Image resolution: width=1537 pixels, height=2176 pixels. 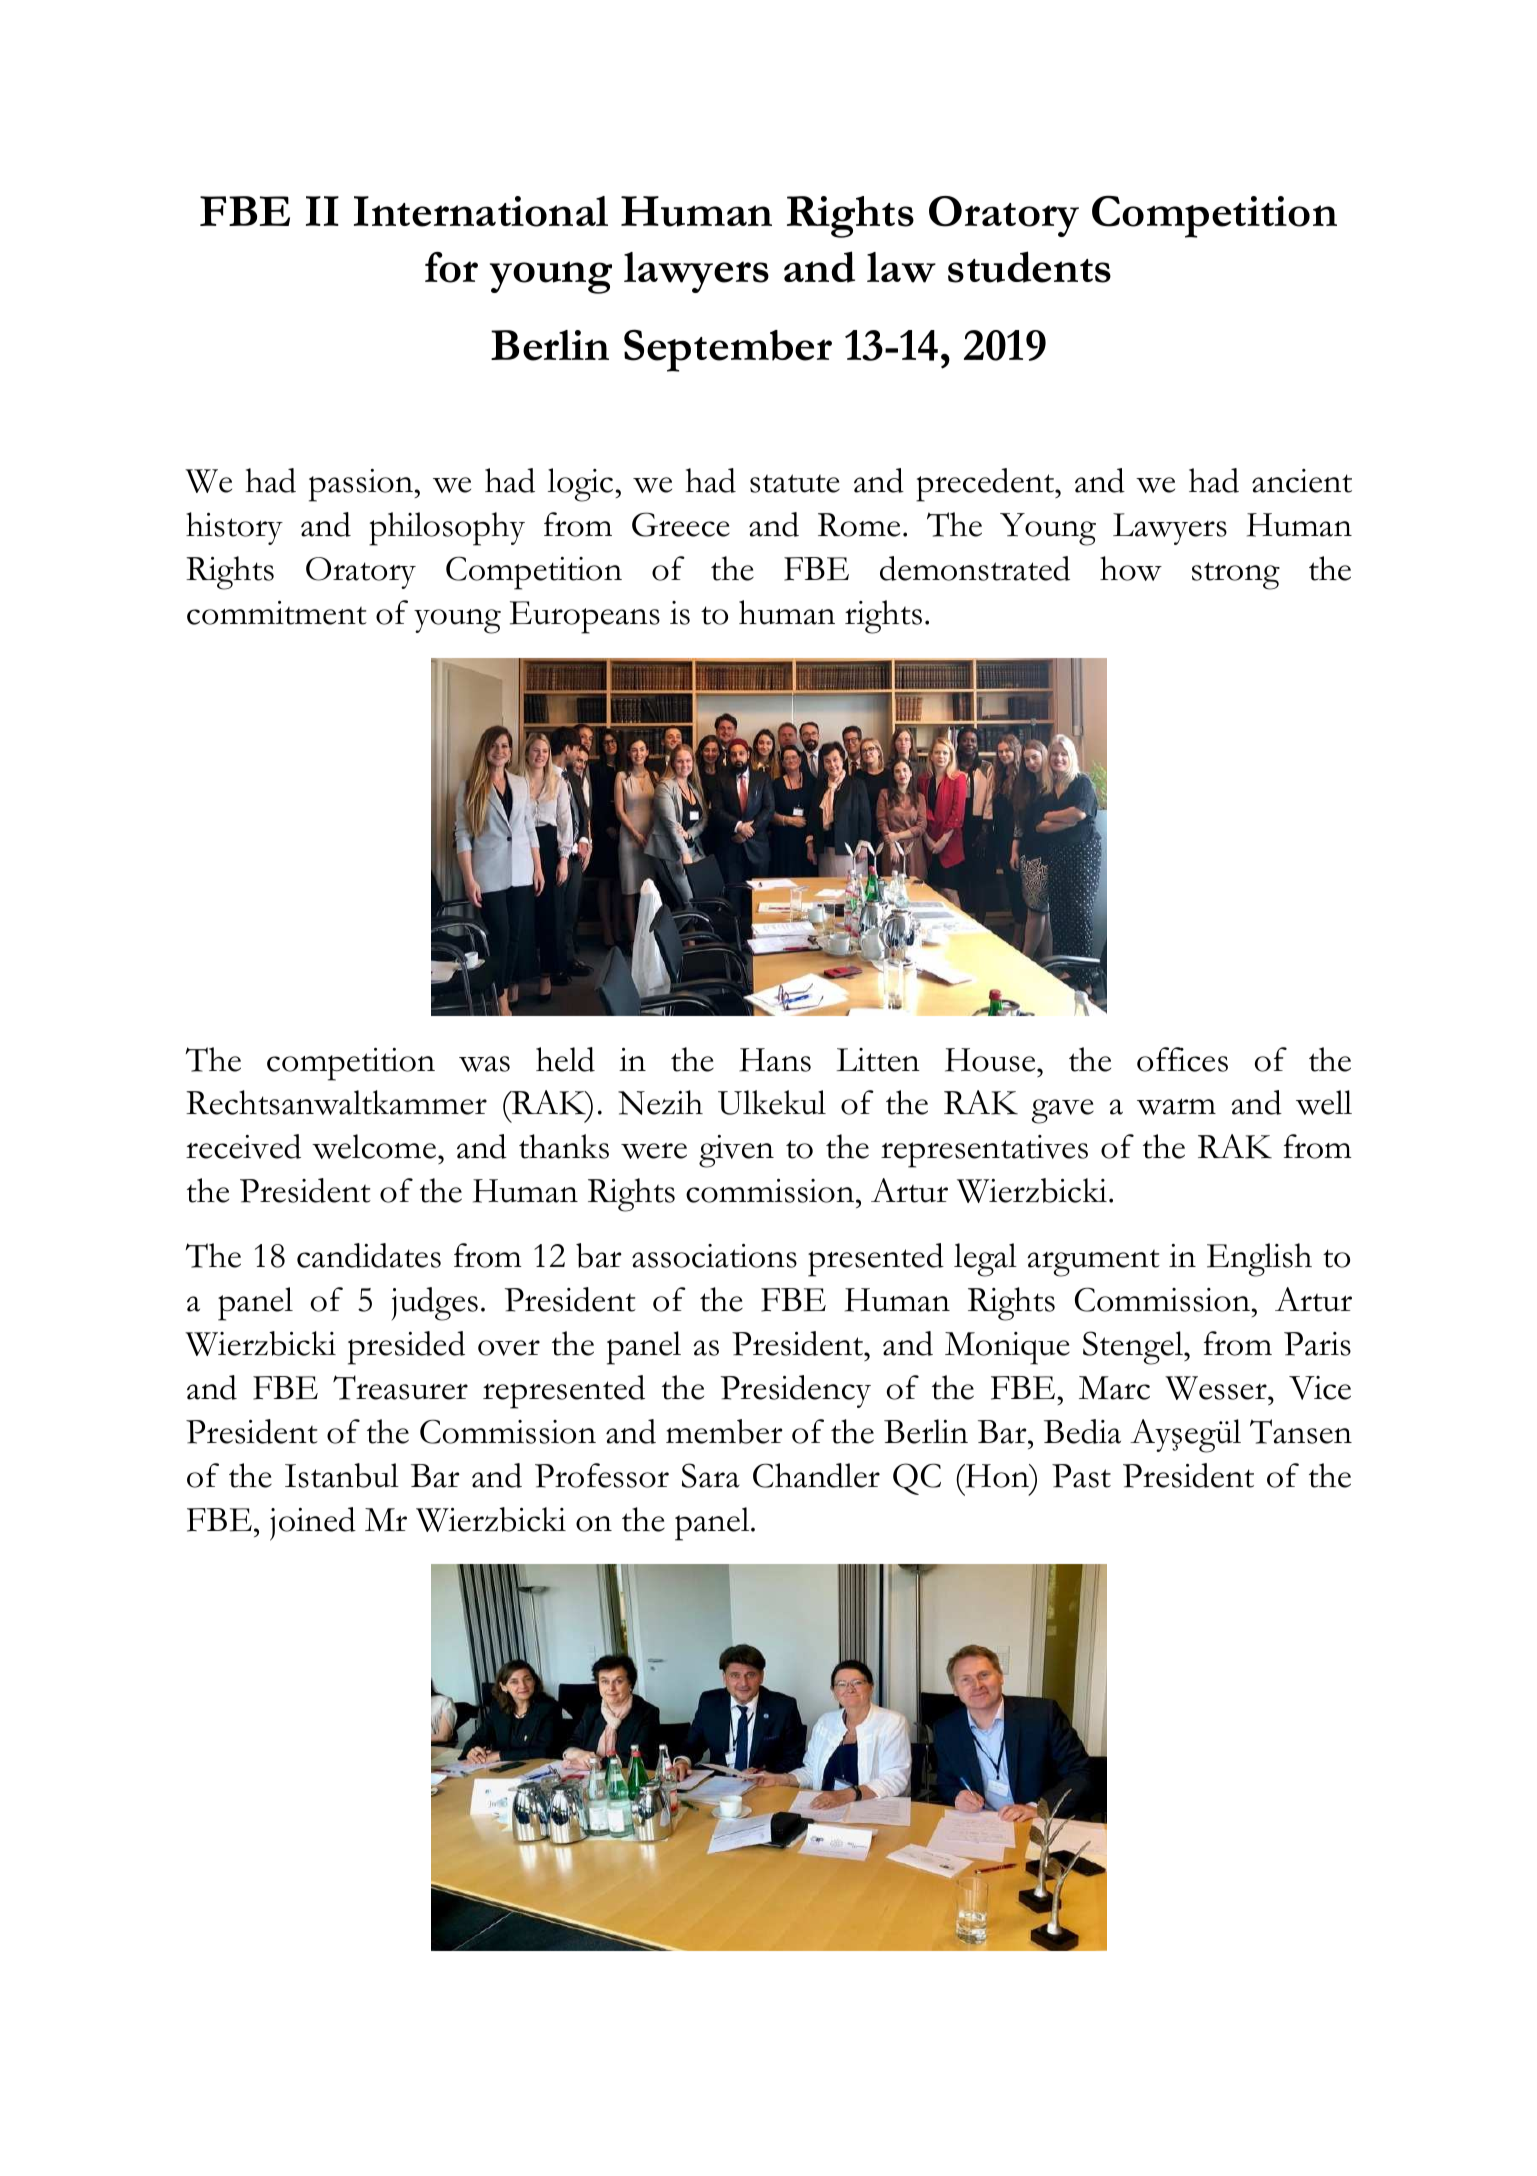 What do you see at coordinates (1236, 576) in the screenshot?
I see `strong` at bounding box center [1236, 576].
